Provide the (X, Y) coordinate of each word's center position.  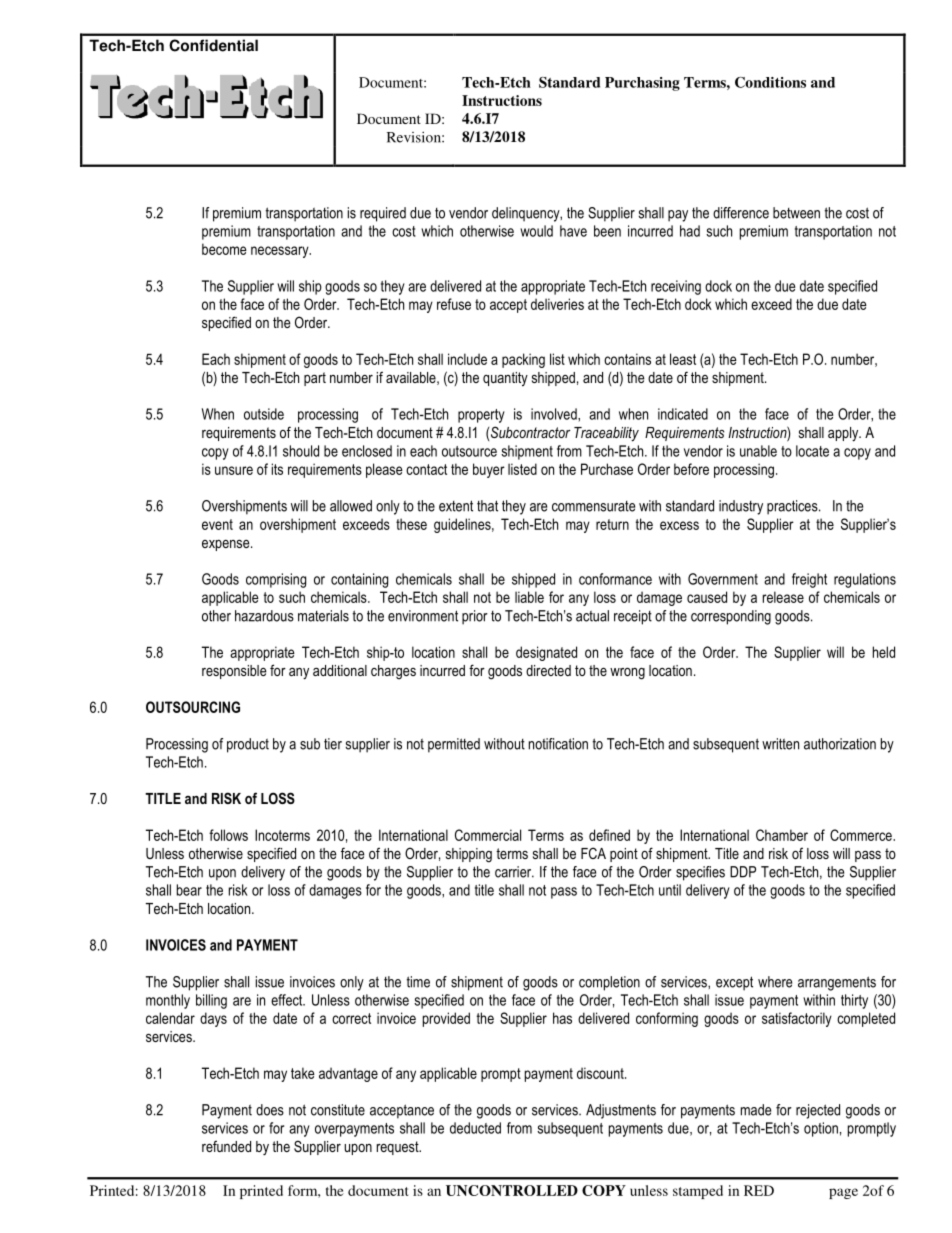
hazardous (264, 616)
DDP (743, 872)
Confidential (213, 45)
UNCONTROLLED (512, 1190)
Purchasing (642, 84)
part (315, 379)
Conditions (770, 82)
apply (844, 434)
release (783, 597)
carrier (514, 872)
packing (523, 360)
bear (189, 890)
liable (529, 597)
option (821, 1129)
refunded (226, 1146)
